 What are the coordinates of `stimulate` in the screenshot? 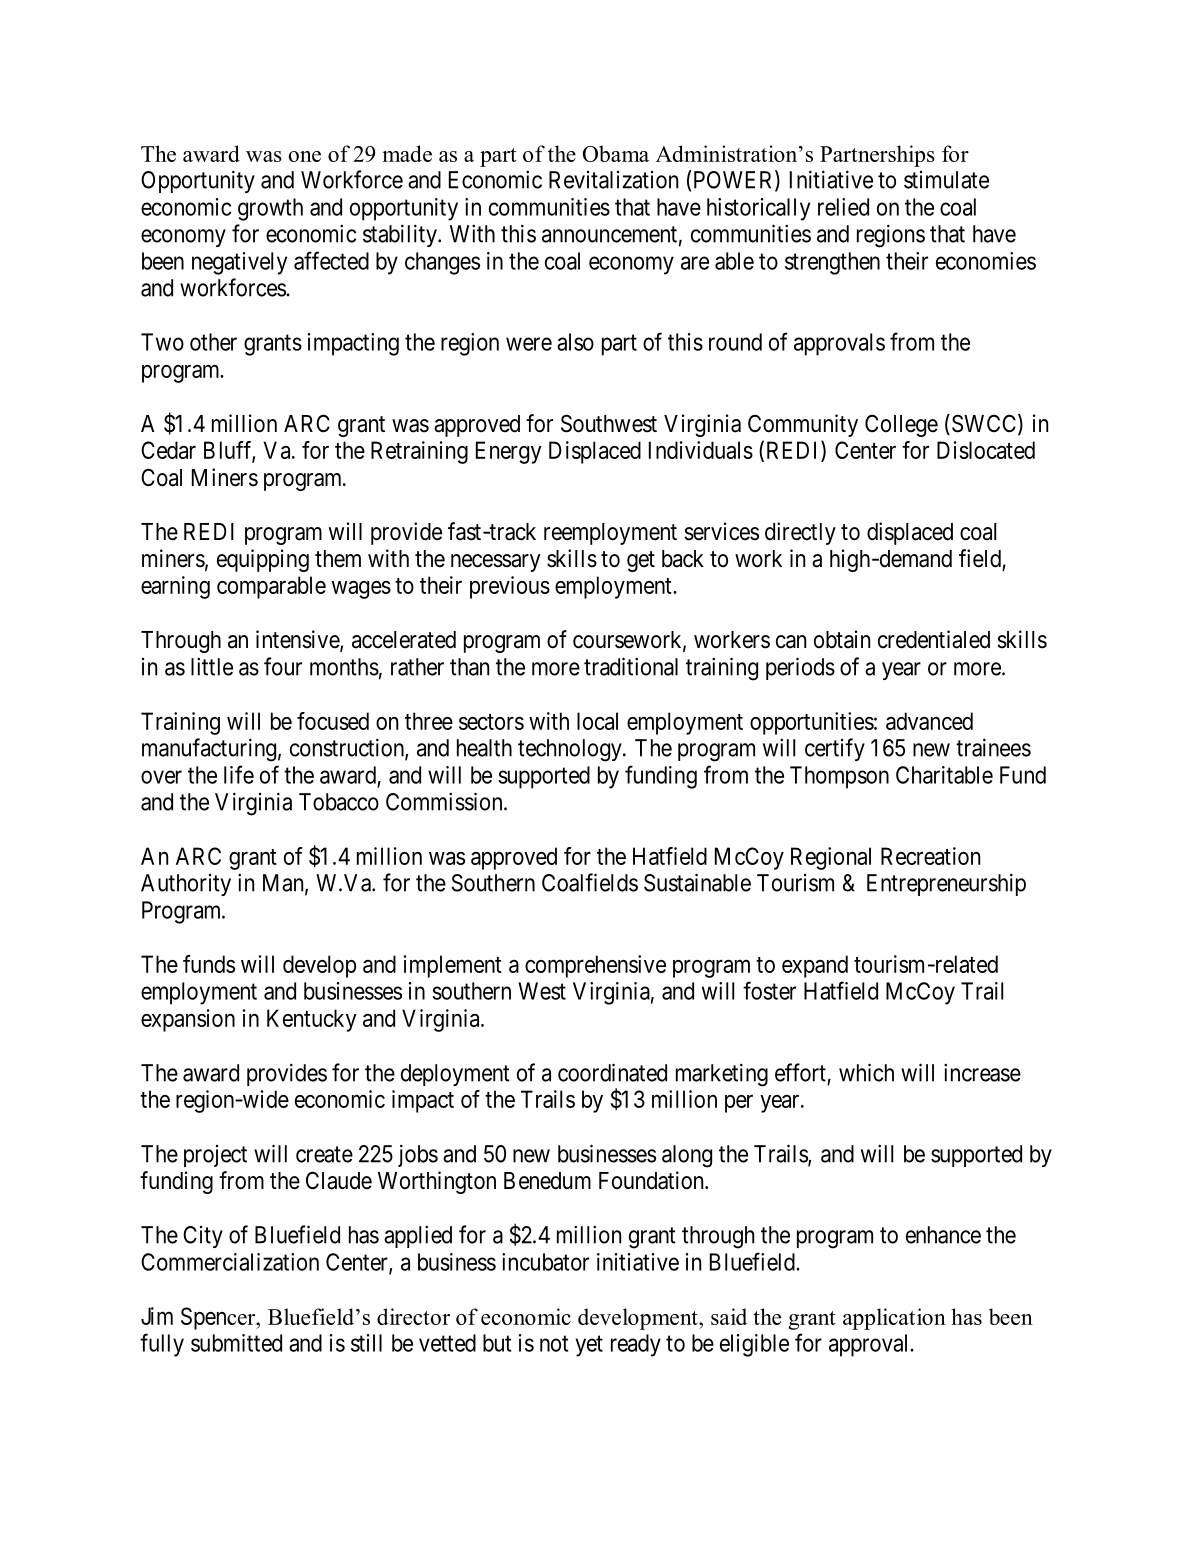 It's located at (946, 180).
